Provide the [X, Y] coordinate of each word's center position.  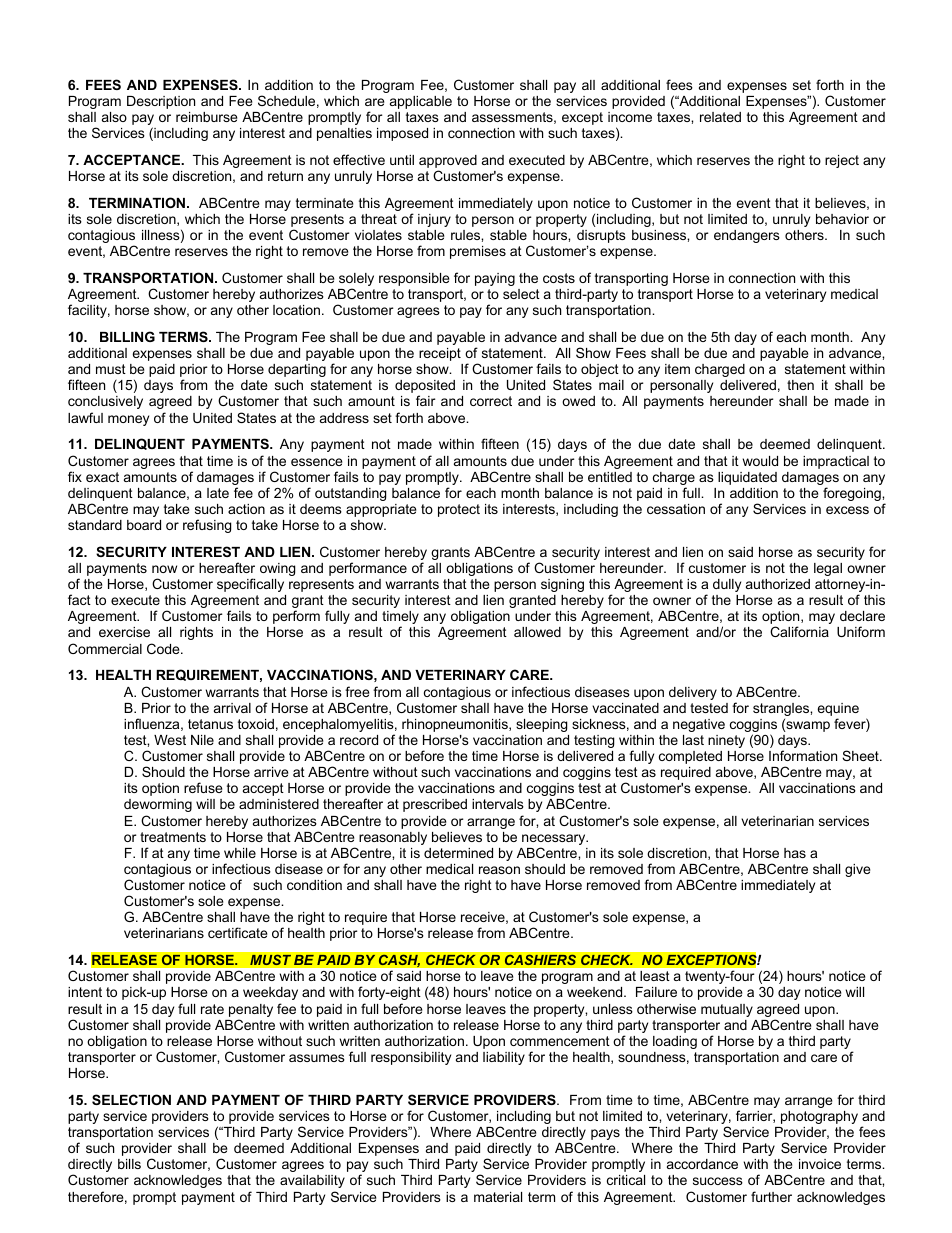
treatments [173, 837]
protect [459, 510]
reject [842, 161]
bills [129, 1164]
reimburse [206, 117]
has [795, 853]
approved [448, 163]
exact [102, 477]
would [760, 461]
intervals [498, 804]
